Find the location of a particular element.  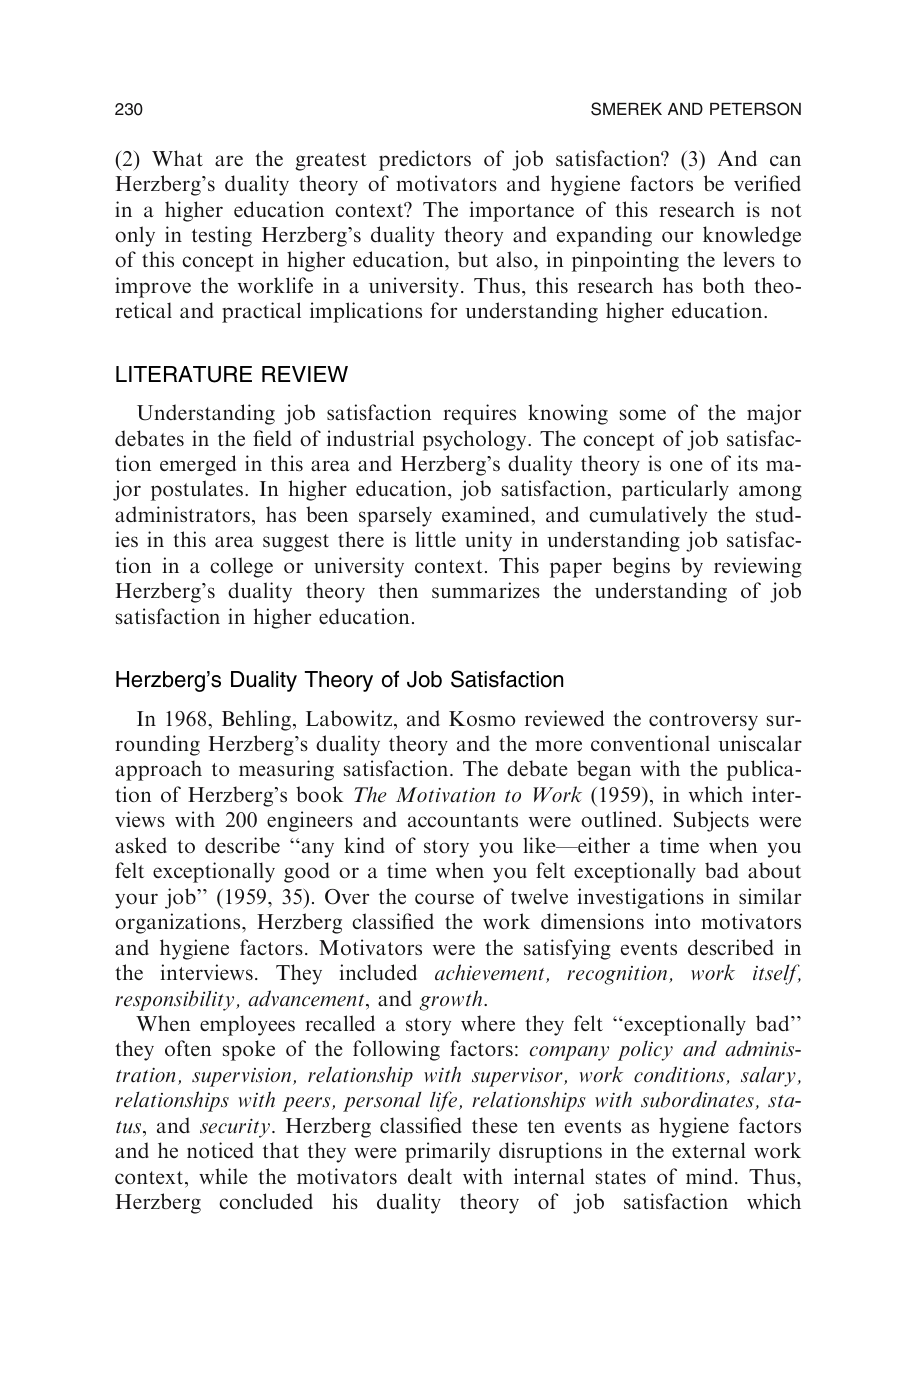

begins is located at coordinates (641, 567).
